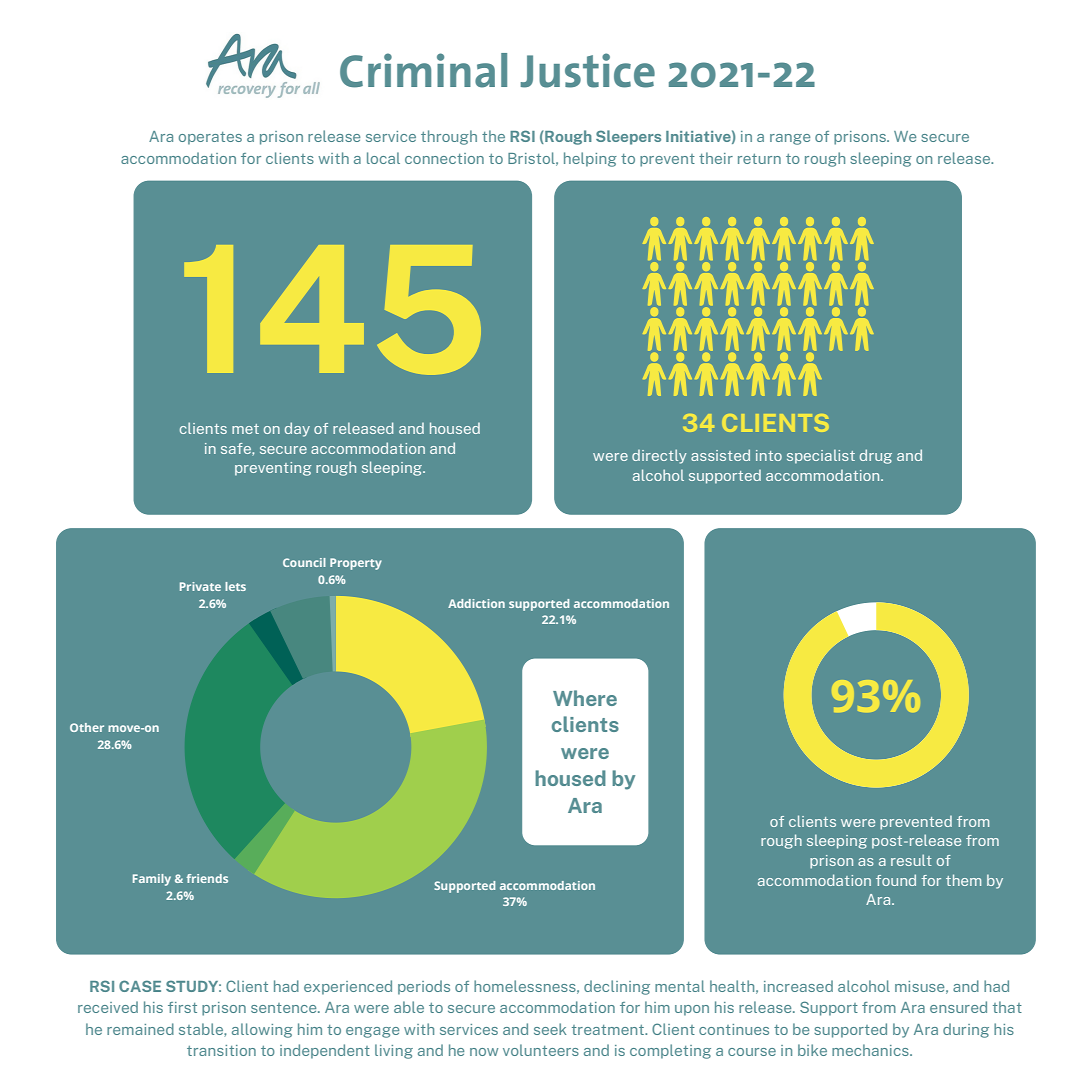 Image resolution: width=1092 pixels, height=1092 pixels. Describe the element at coordinates (182, 1007) in the screenshot. I see `first` at that location.
